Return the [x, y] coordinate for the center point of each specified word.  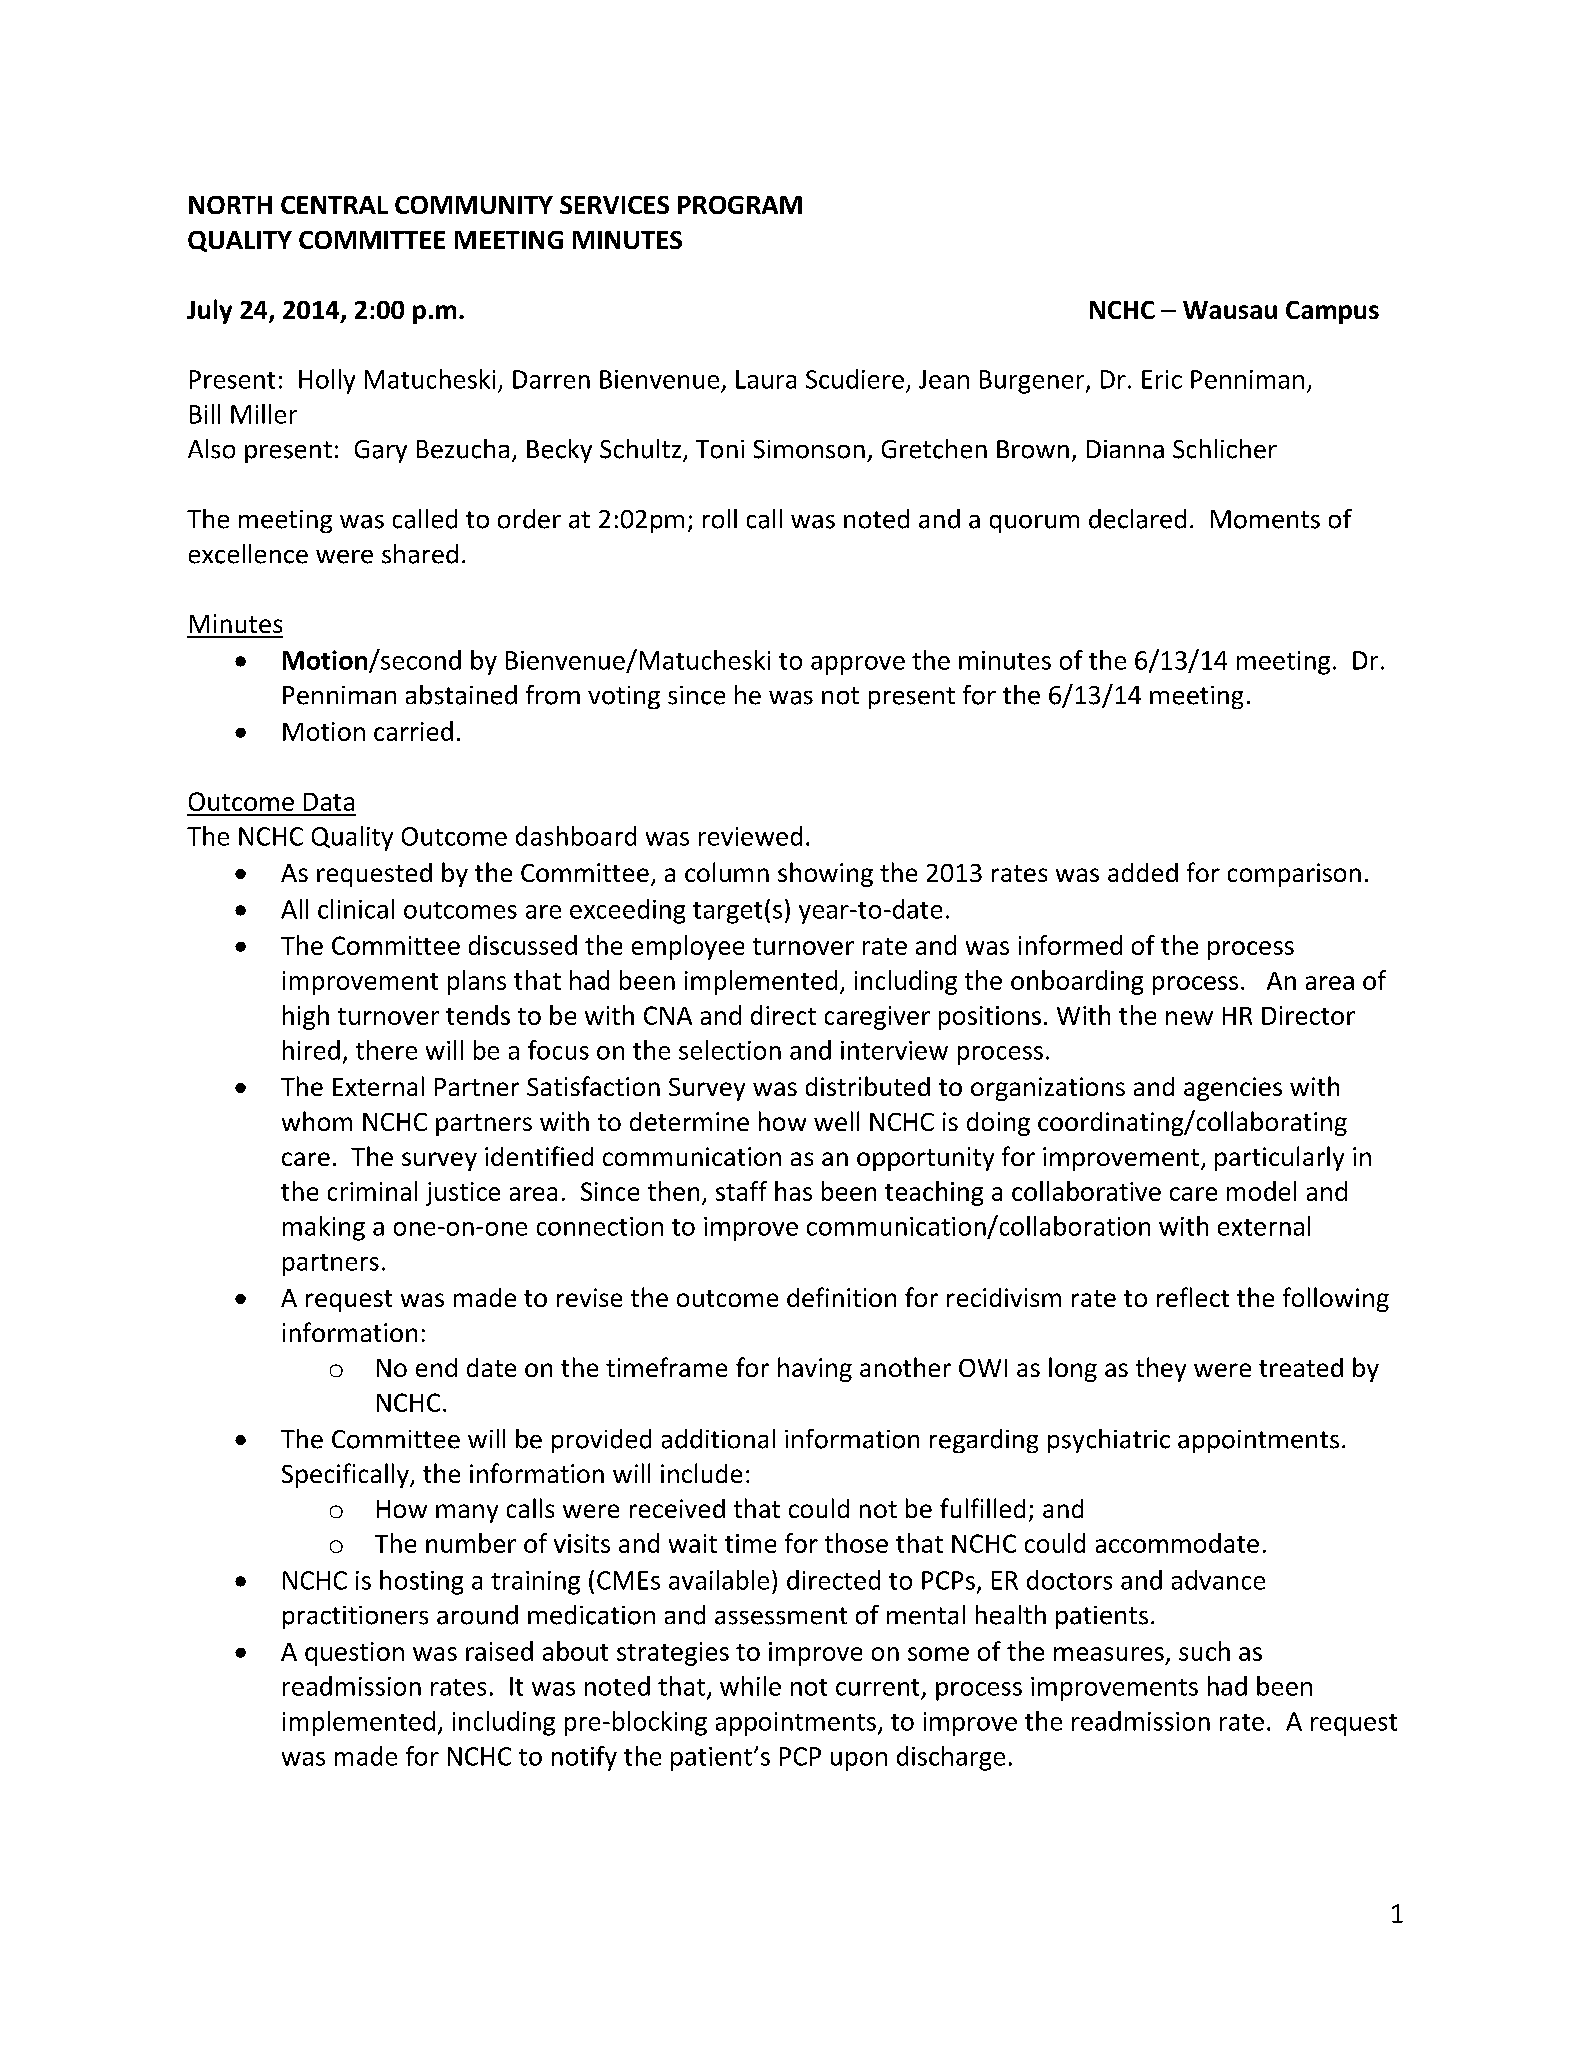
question [354, 1654]
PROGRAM [740, 205]
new [1189, 1018]
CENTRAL [334, 205]
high [306, 1017]
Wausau [1230, 310]
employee [688, 947]
